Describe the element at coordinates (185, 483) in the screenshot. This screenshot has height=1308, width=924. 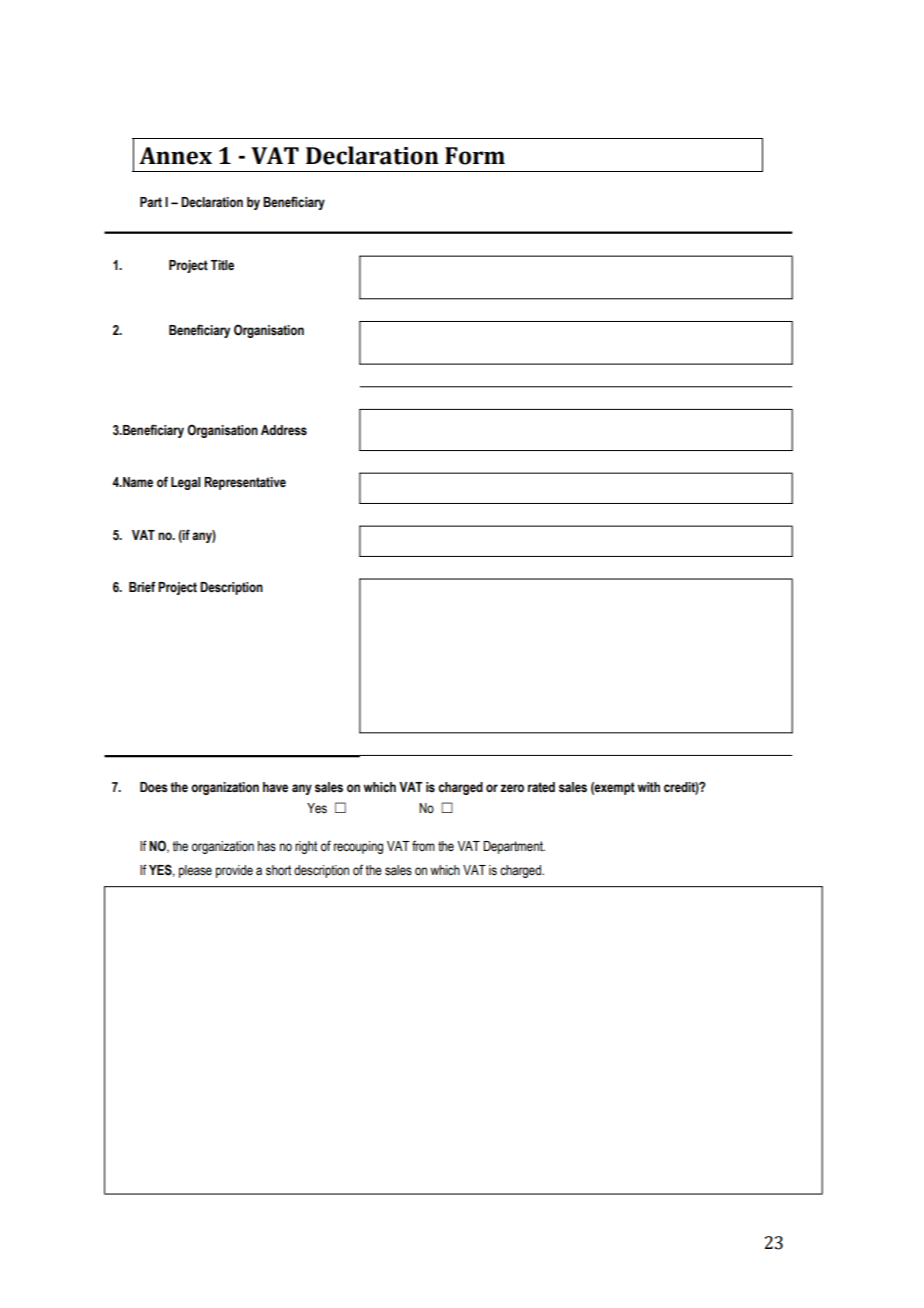
I see `Legal` at that location.
